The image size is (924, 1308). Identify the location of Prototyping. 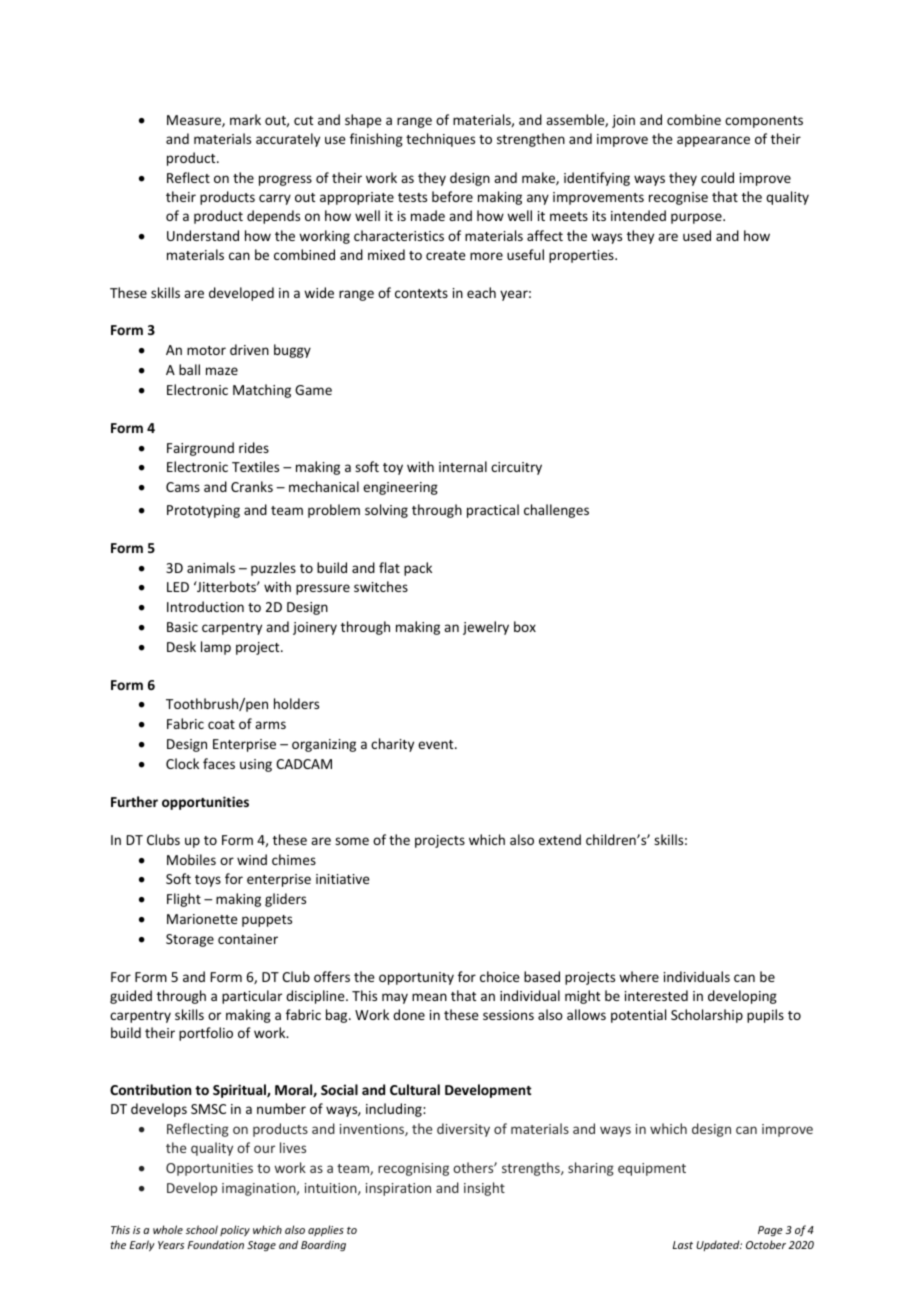
(203, 511).
